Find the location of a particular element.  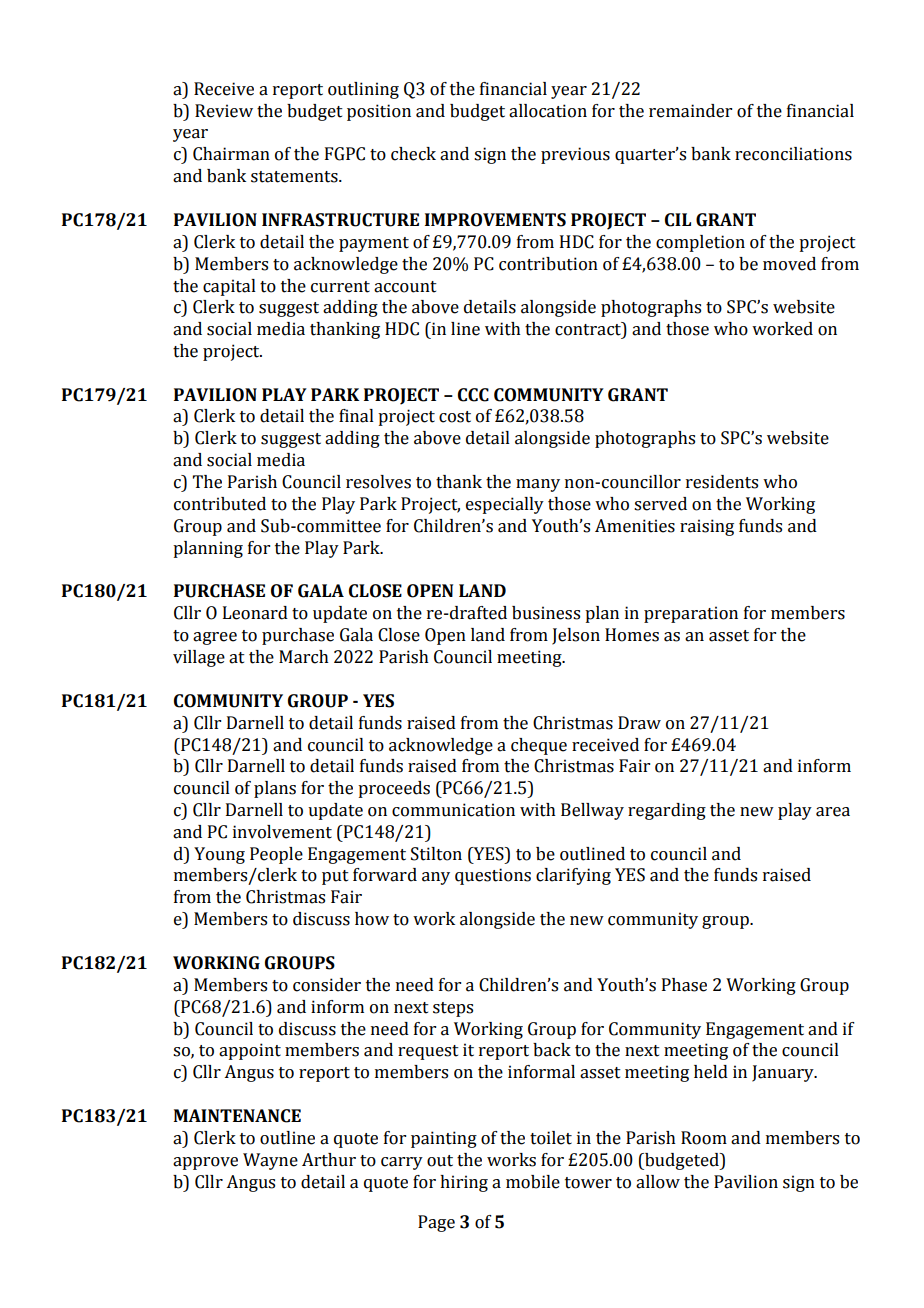

many is located at coordinates (538, 485).
